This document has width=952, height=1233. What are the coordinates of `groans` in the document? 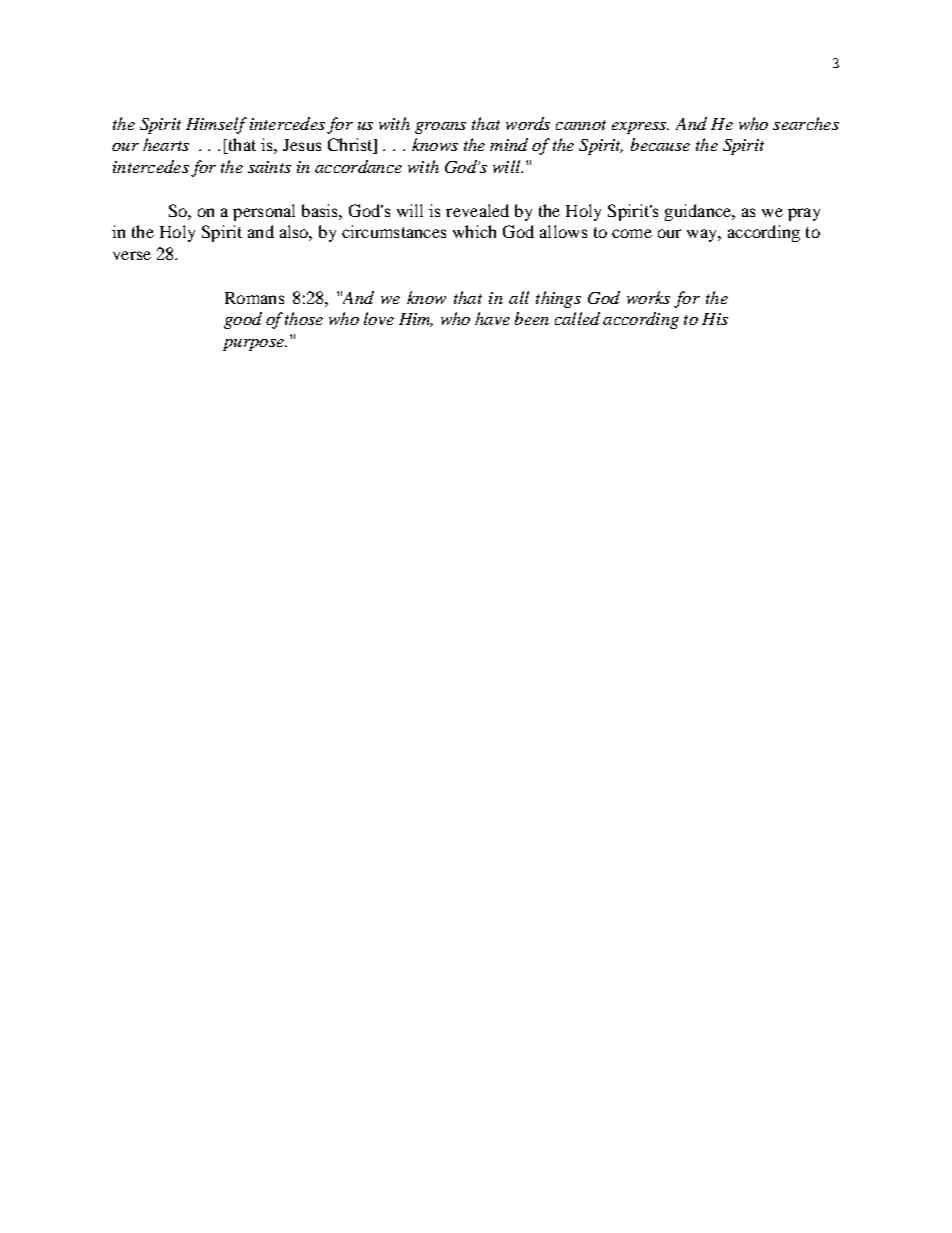 It's located at (440, 128).
